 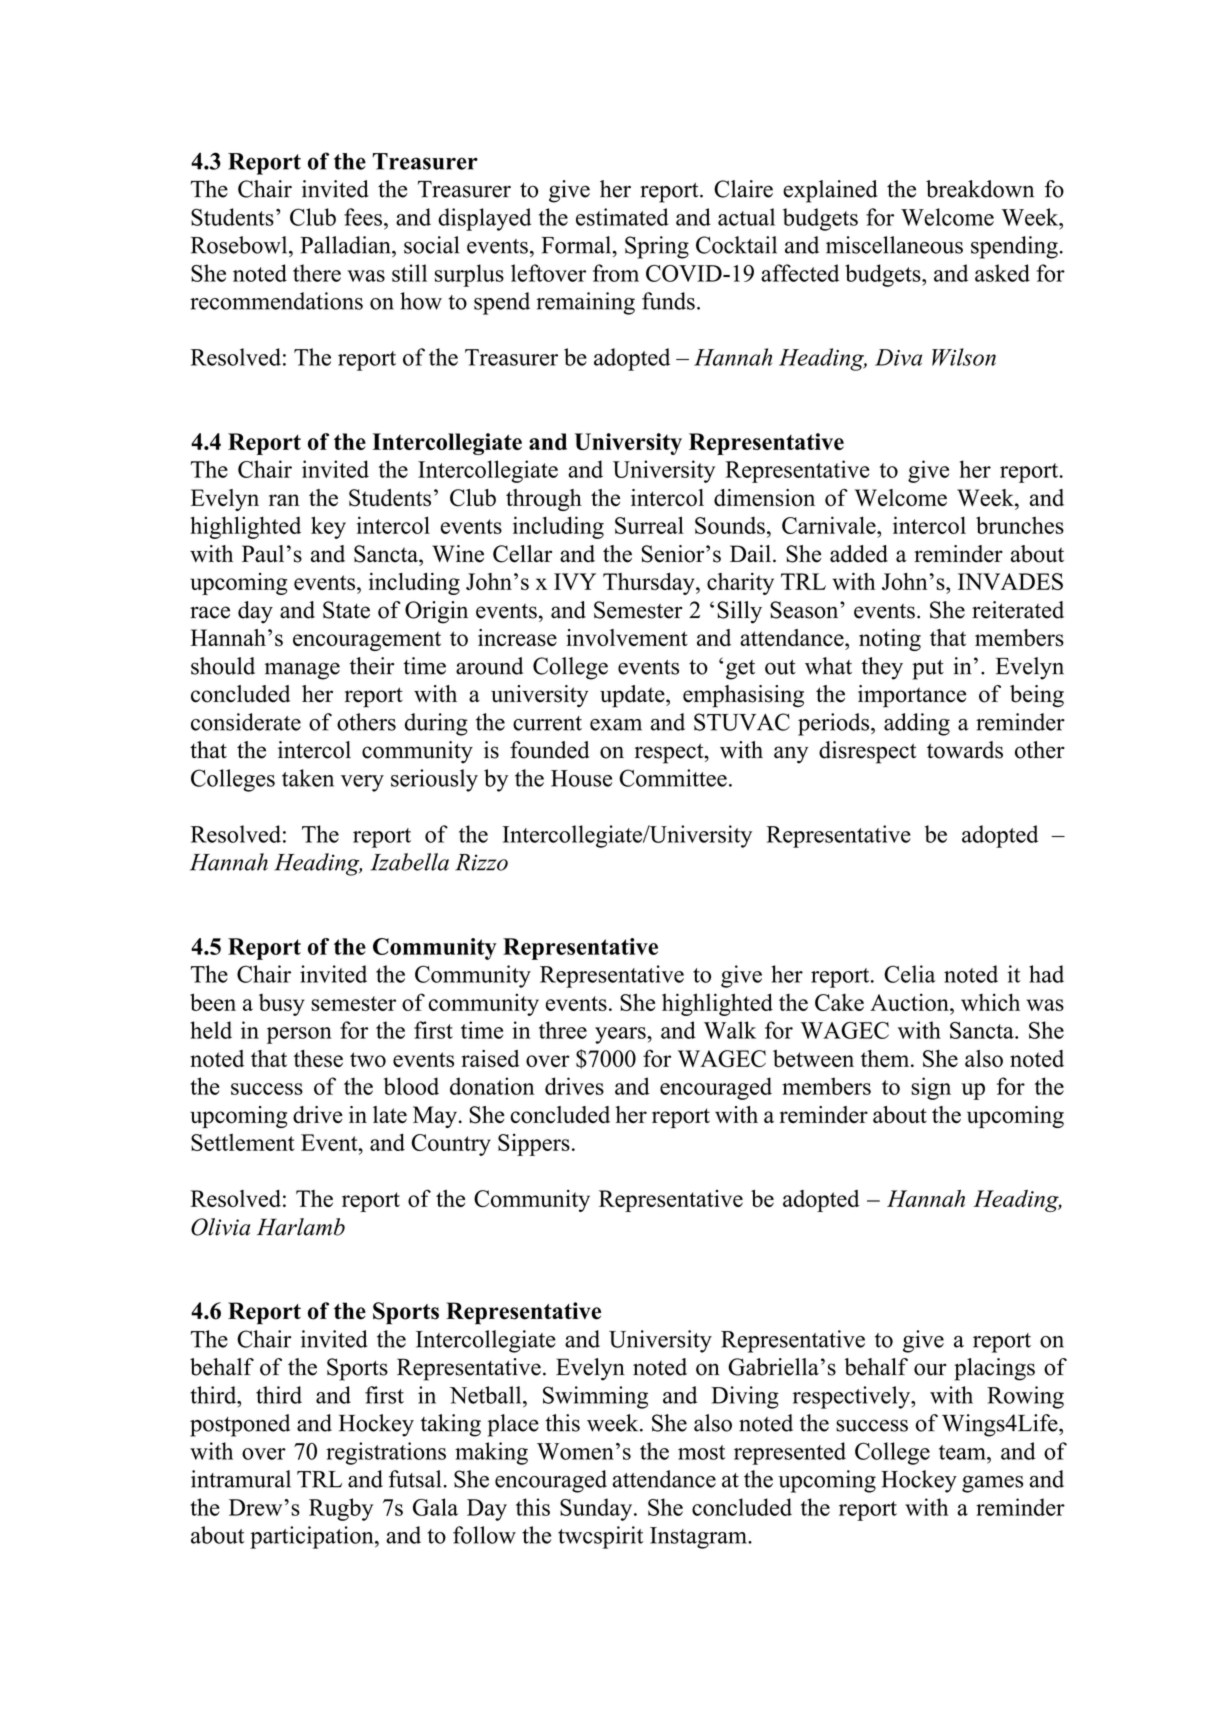 I want to click on exam, so click(x=616, y=725).
